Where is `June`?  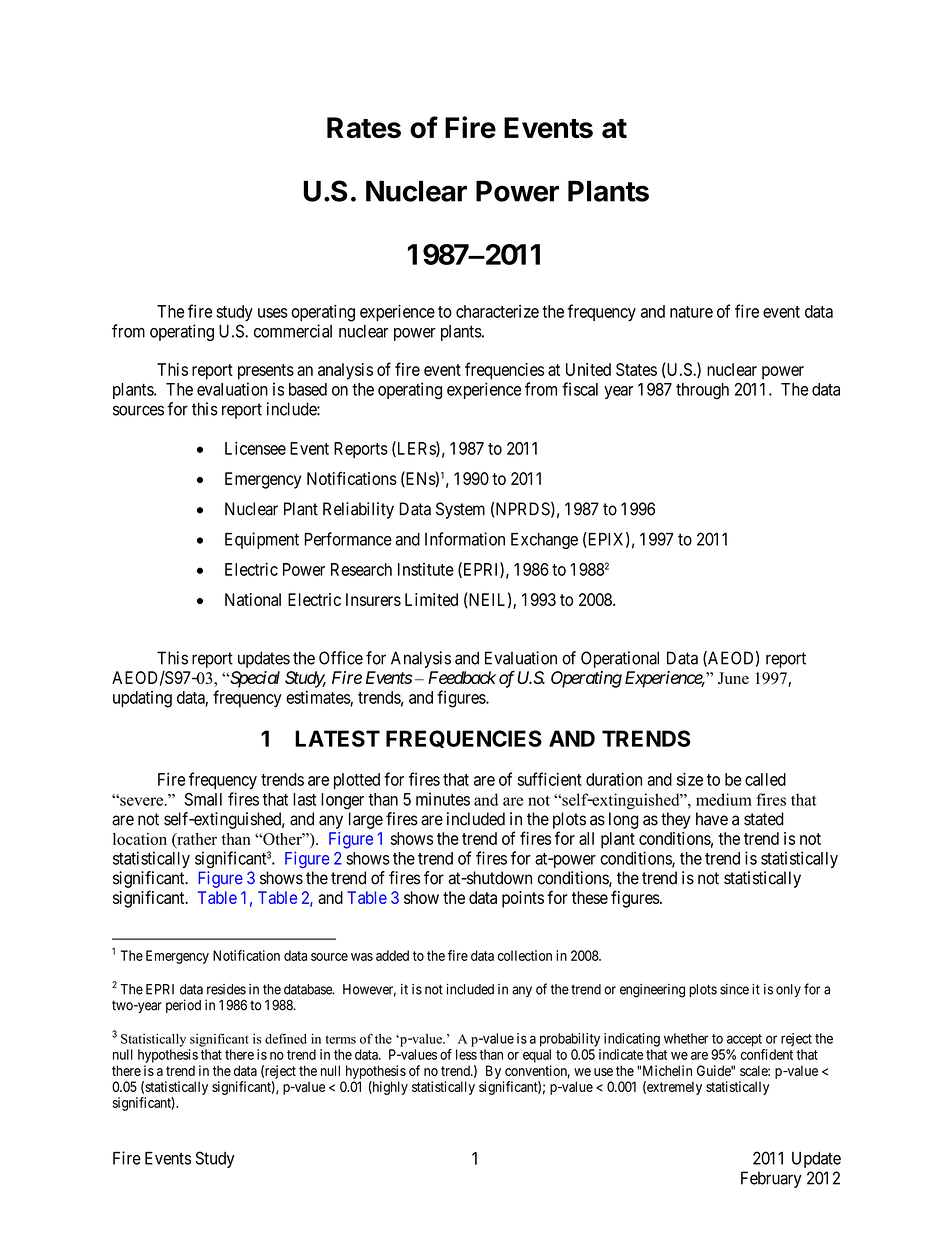 June is located at coordinates (733, 678).
